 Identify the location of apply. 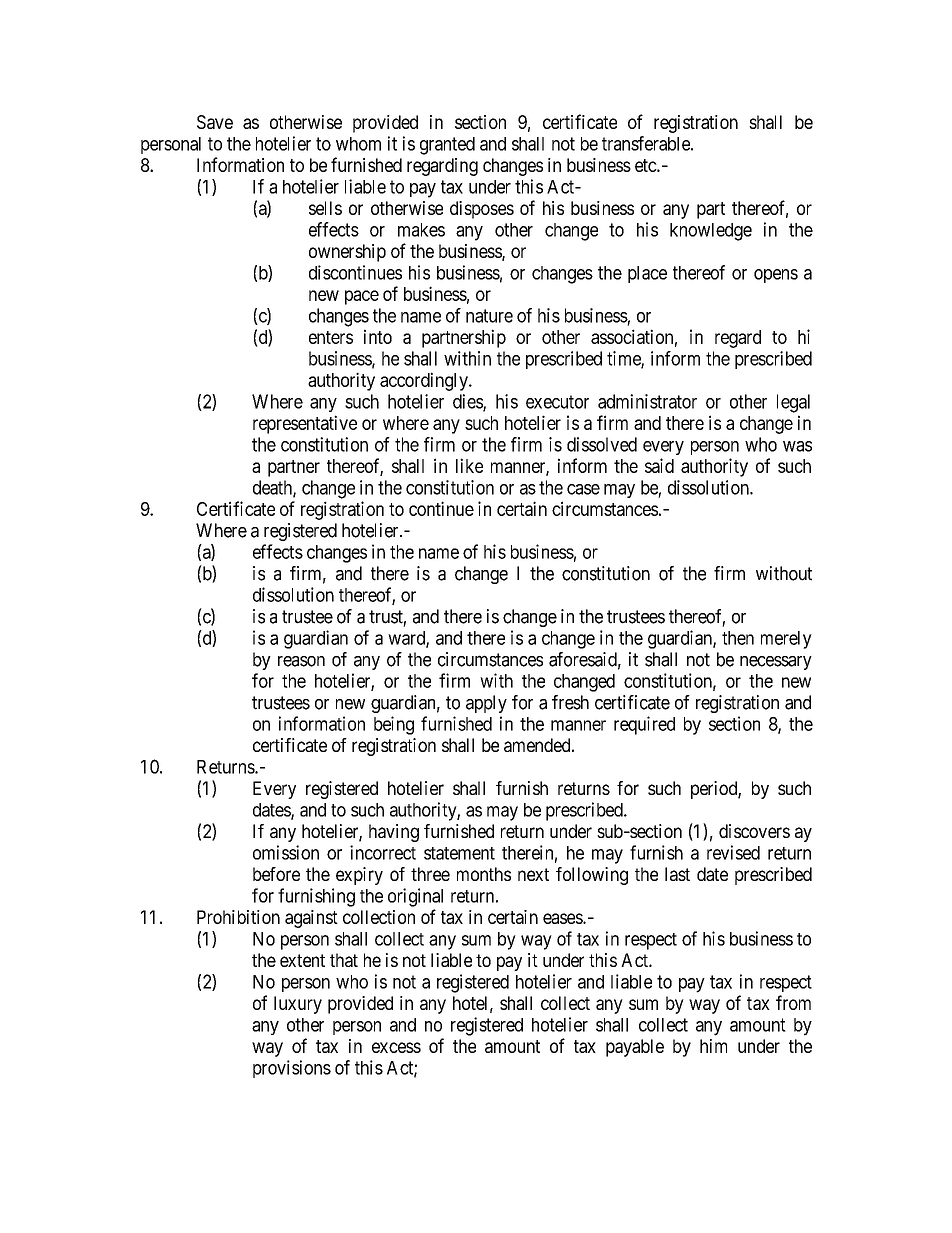
(486, 704).
